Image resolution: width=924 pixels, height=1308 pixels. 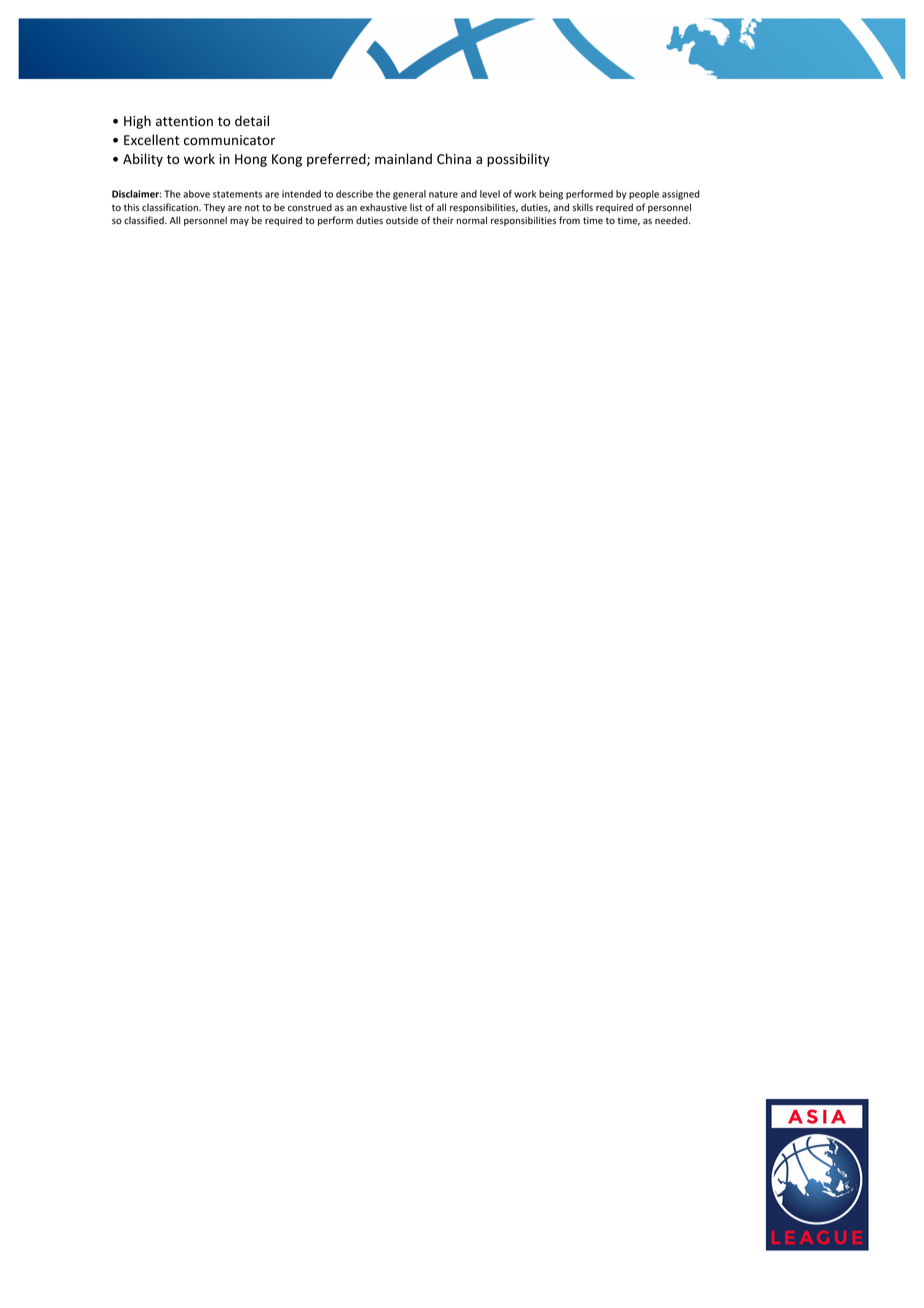 I want to click on attention, so click(x=184, y=121).
